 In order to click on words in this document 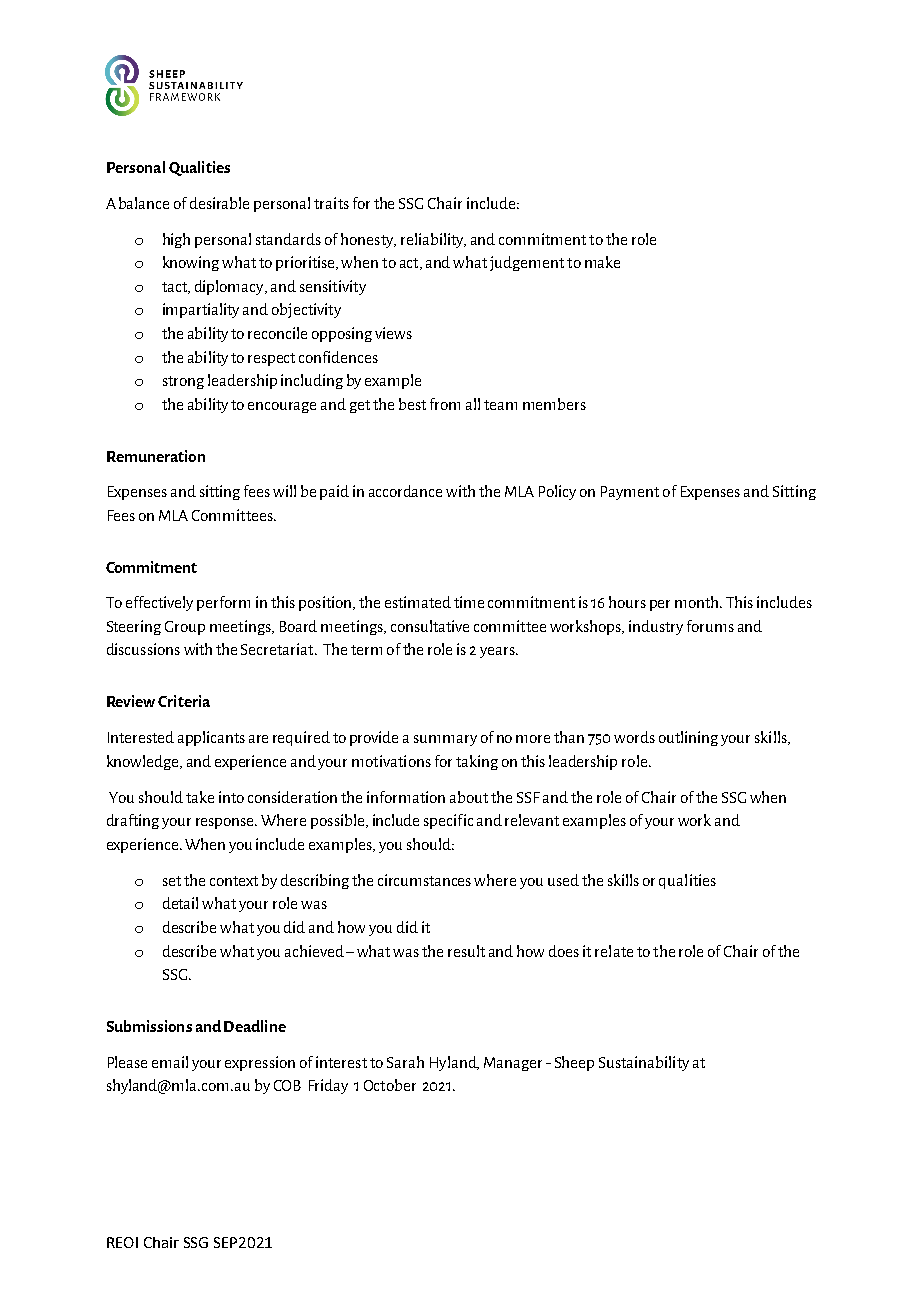, I will do `click(634, 737)`.
